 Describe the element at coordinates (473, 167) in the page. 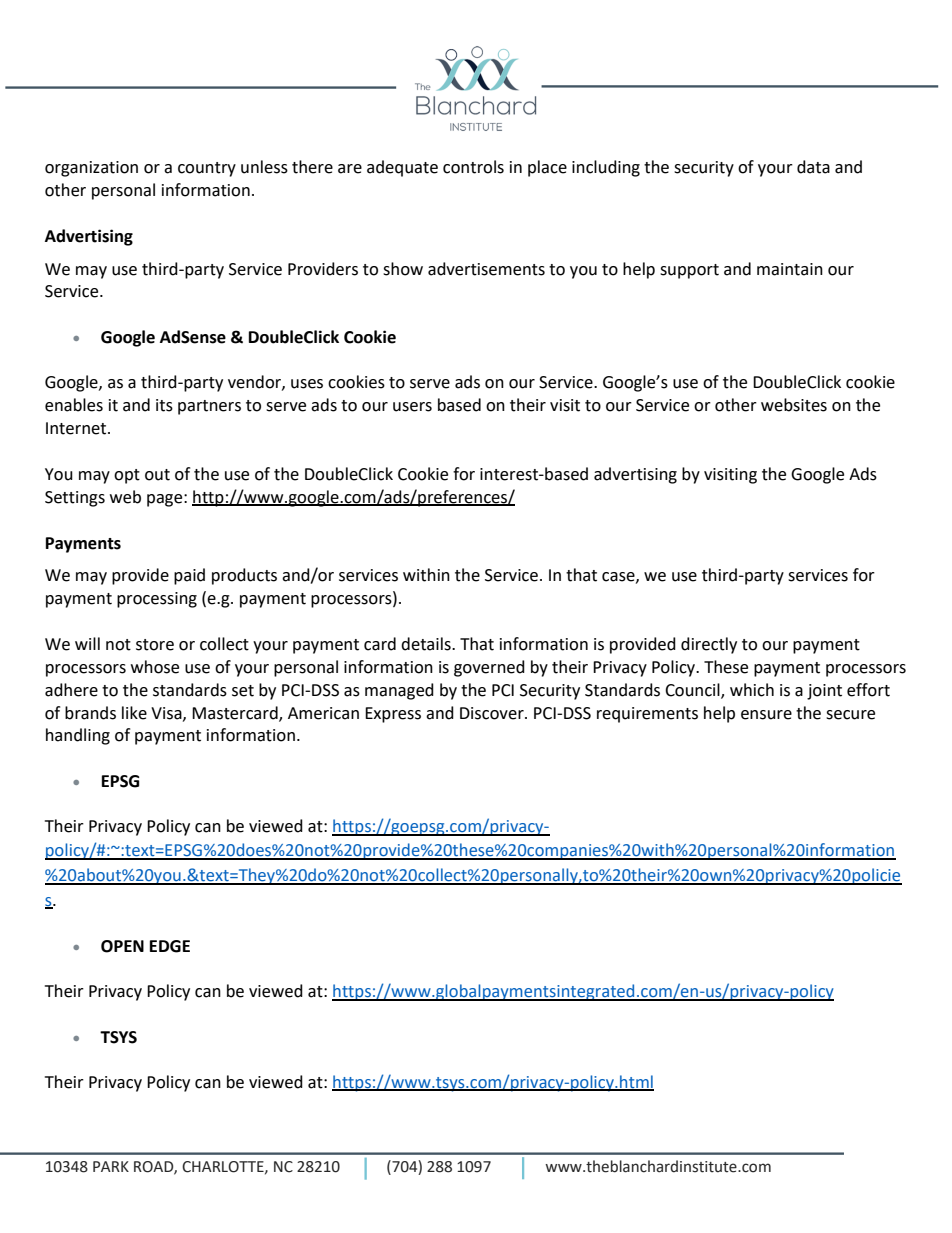

I see `controls` at that location.
